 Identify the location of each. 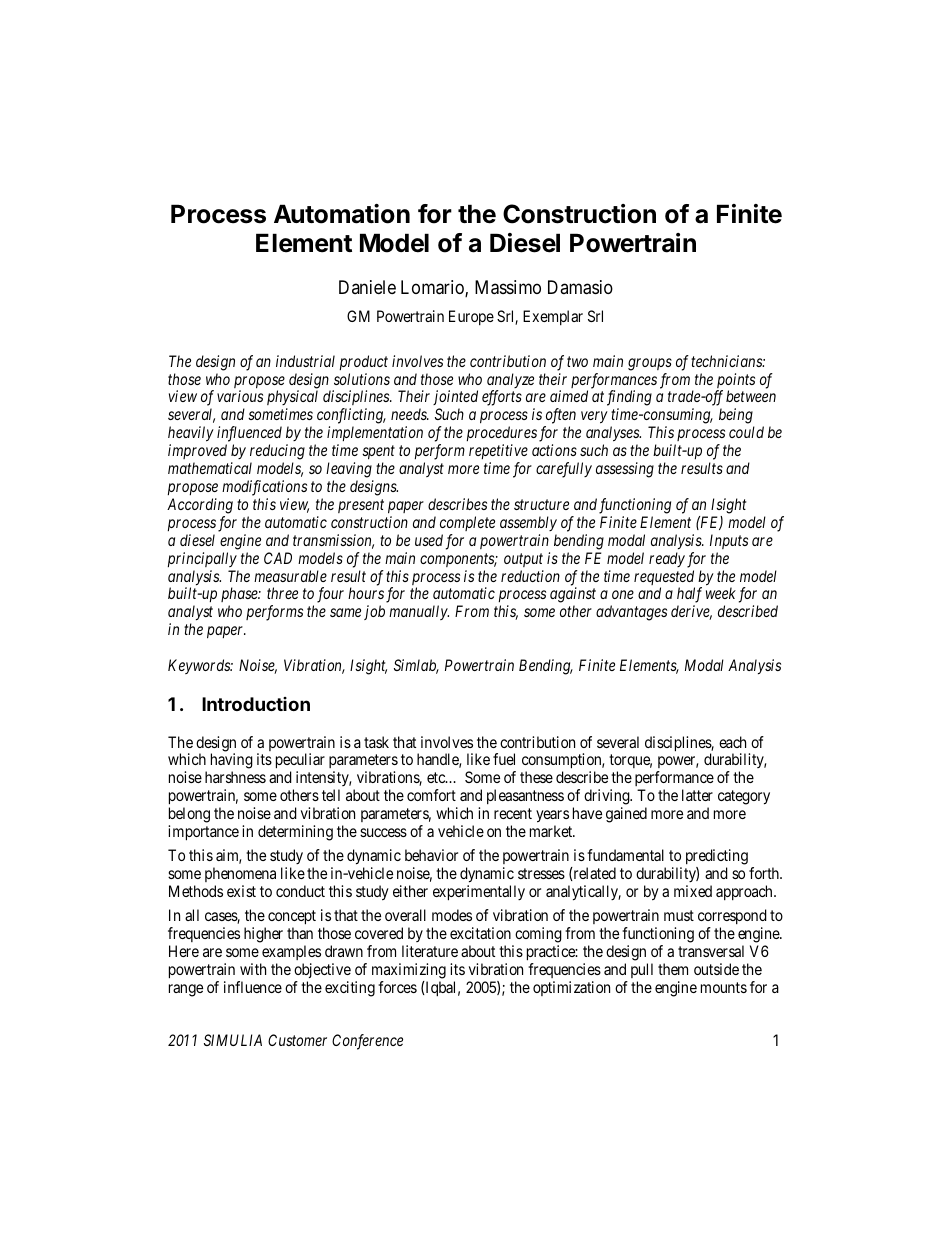
(732, 742).
